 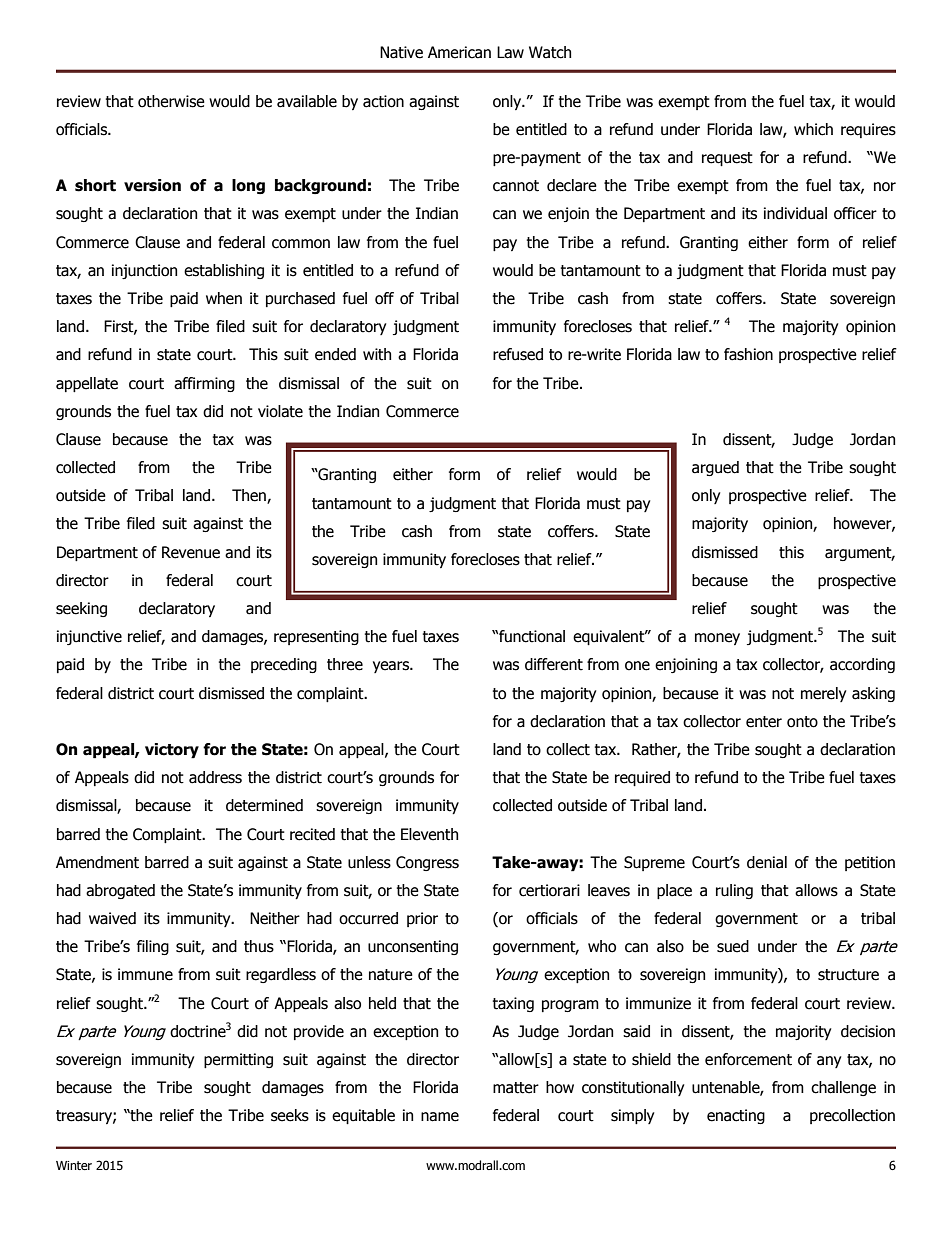 I want to click on Revenue, so click(x=191, y=552).
